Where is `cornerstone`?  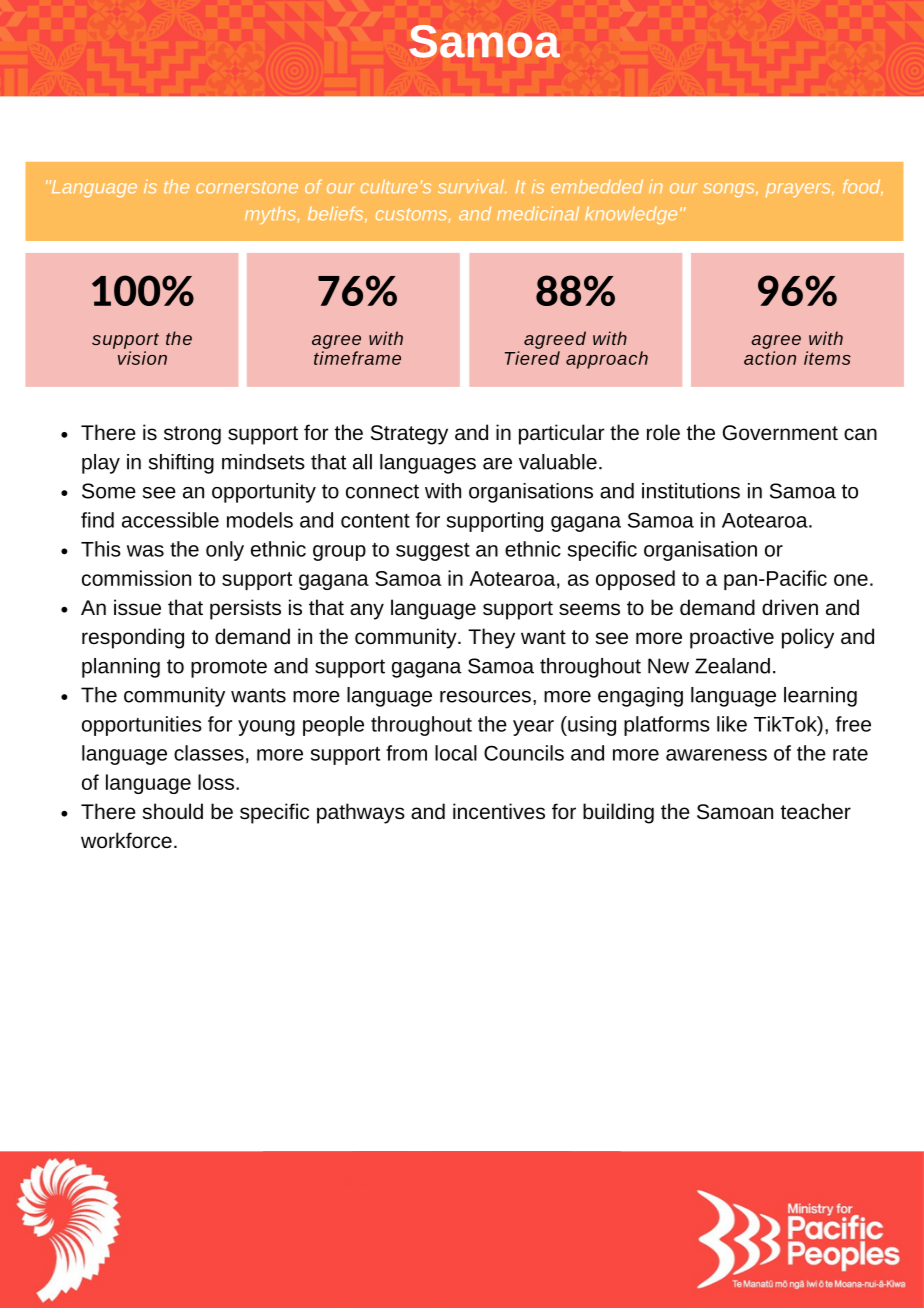 cornerstone is located at coordinates (247, 187).
